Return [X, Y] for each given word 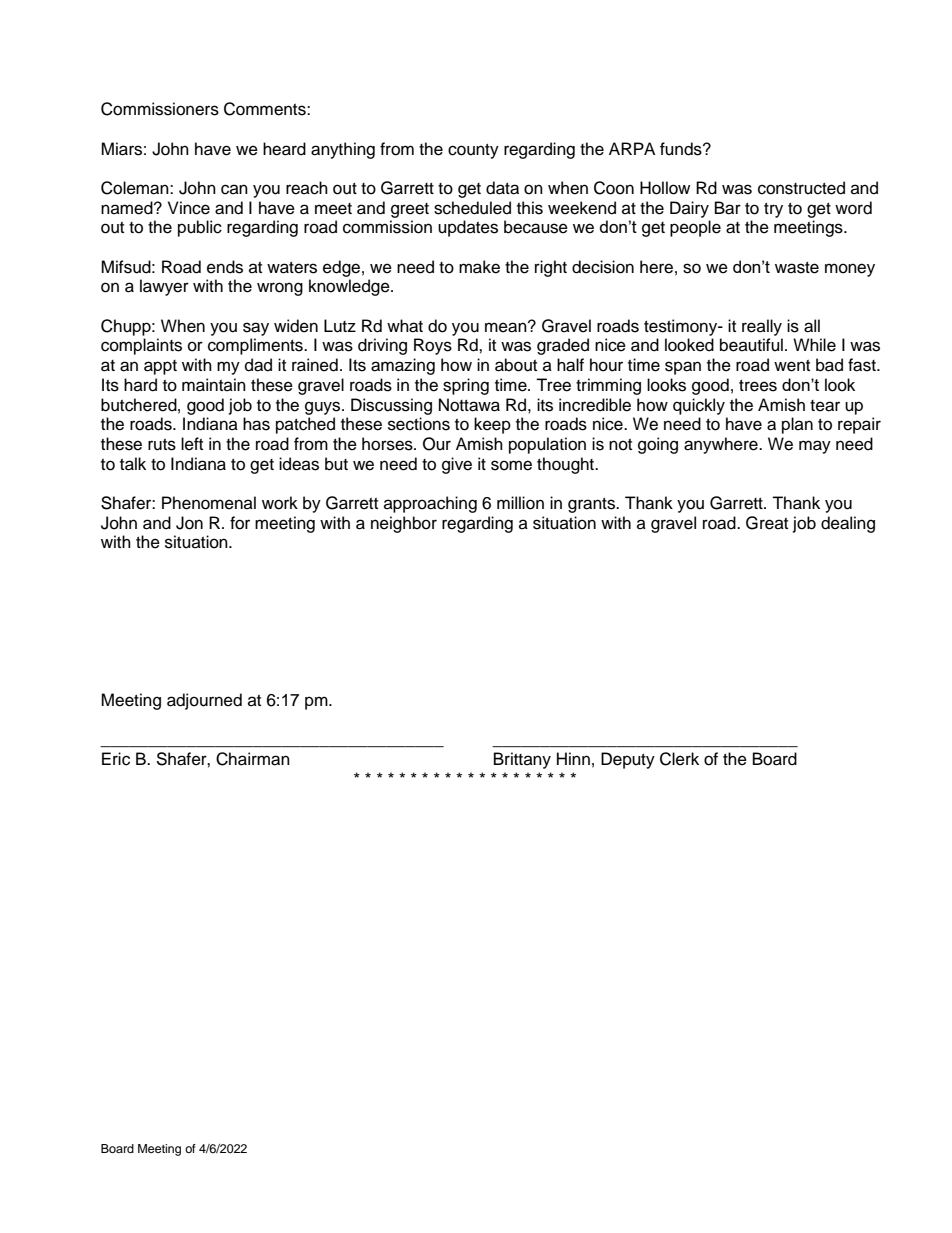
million [520, 503]
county [473, 151]
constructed [801, 188]
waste [797, 268]
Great [767, 523]
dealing [848, 524]
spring [466, 386]
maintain [214, 385]
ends [225, 267]
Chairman [253, 759]
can [234, 189]
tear [825, 406]
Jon [189, 523]
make [479, 267]
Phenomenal [209, 503]
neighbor [404, 524]
